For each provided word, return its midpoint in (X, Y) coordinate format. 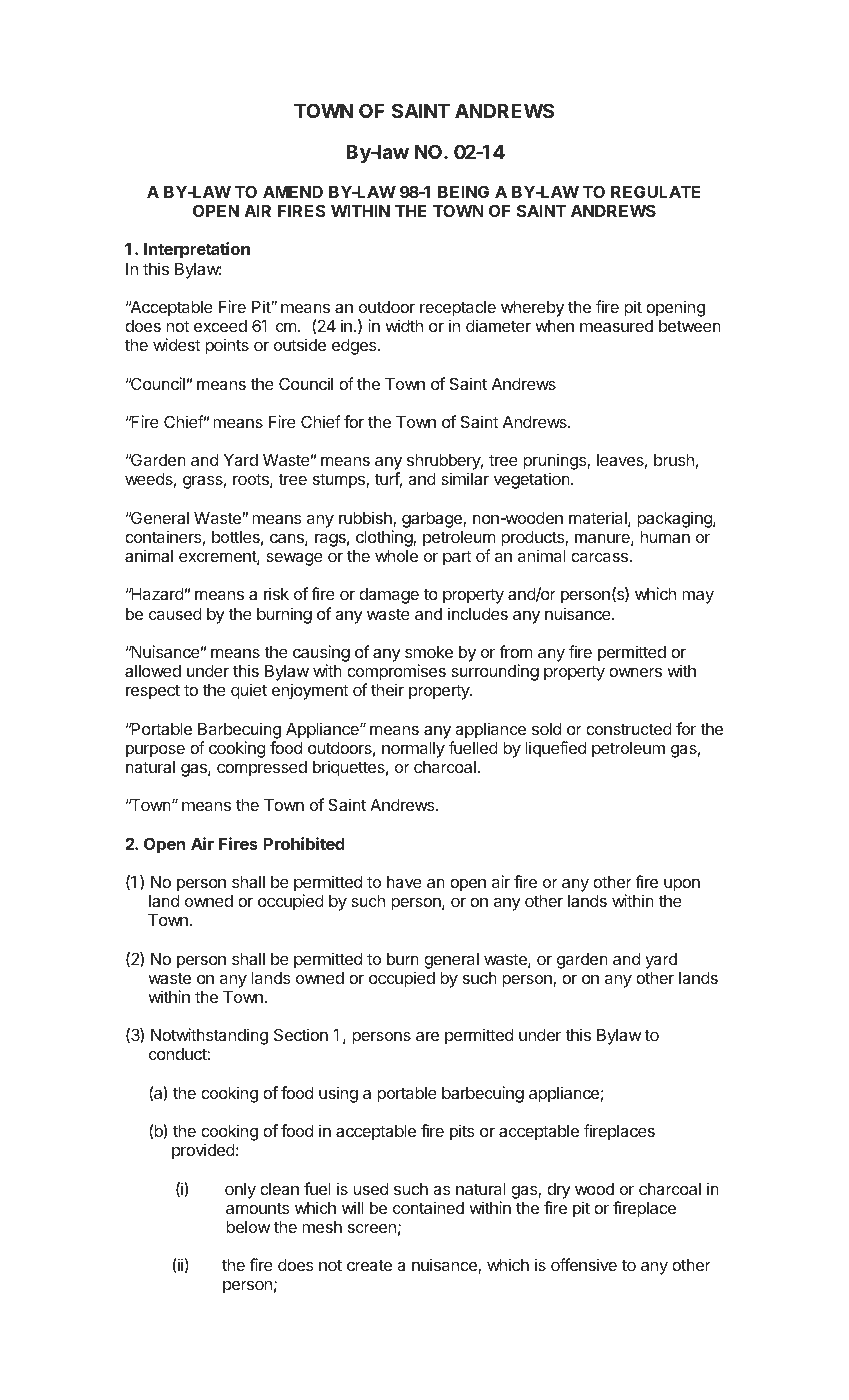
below (248, 1227)
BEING (463, 191)
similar (465, 478)
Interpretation (197, 250)
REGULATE (655, 191)
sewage (294, 559)
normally (413, 750)
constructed (629, 729)
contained (428, 1207)
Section (301, 1034)
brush (674, 460)
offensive (584, 1264)
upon (682, 885)
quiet (249, 691)
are (427, 1036)
